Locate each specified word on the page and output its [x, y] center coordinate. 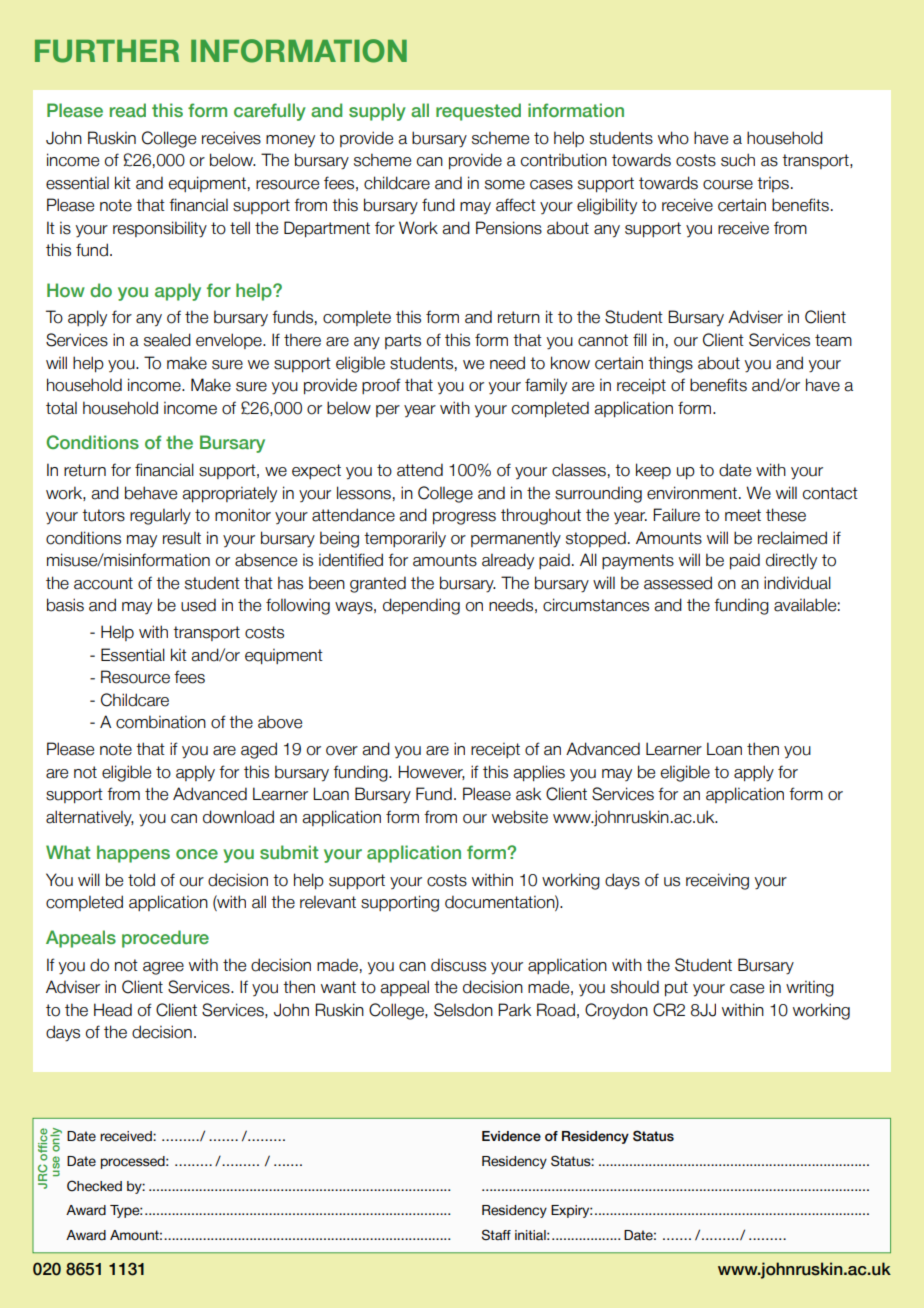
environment [692, 493]
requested [478, 112]
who [673, 138]
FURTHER [107, 51]
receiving [717, 881]
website [520, 817]
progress [464, 518]
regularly [160, 516]
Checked [94, 1186]
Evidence [511, 1136]
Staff [496, 1235]
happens [133, 854]
